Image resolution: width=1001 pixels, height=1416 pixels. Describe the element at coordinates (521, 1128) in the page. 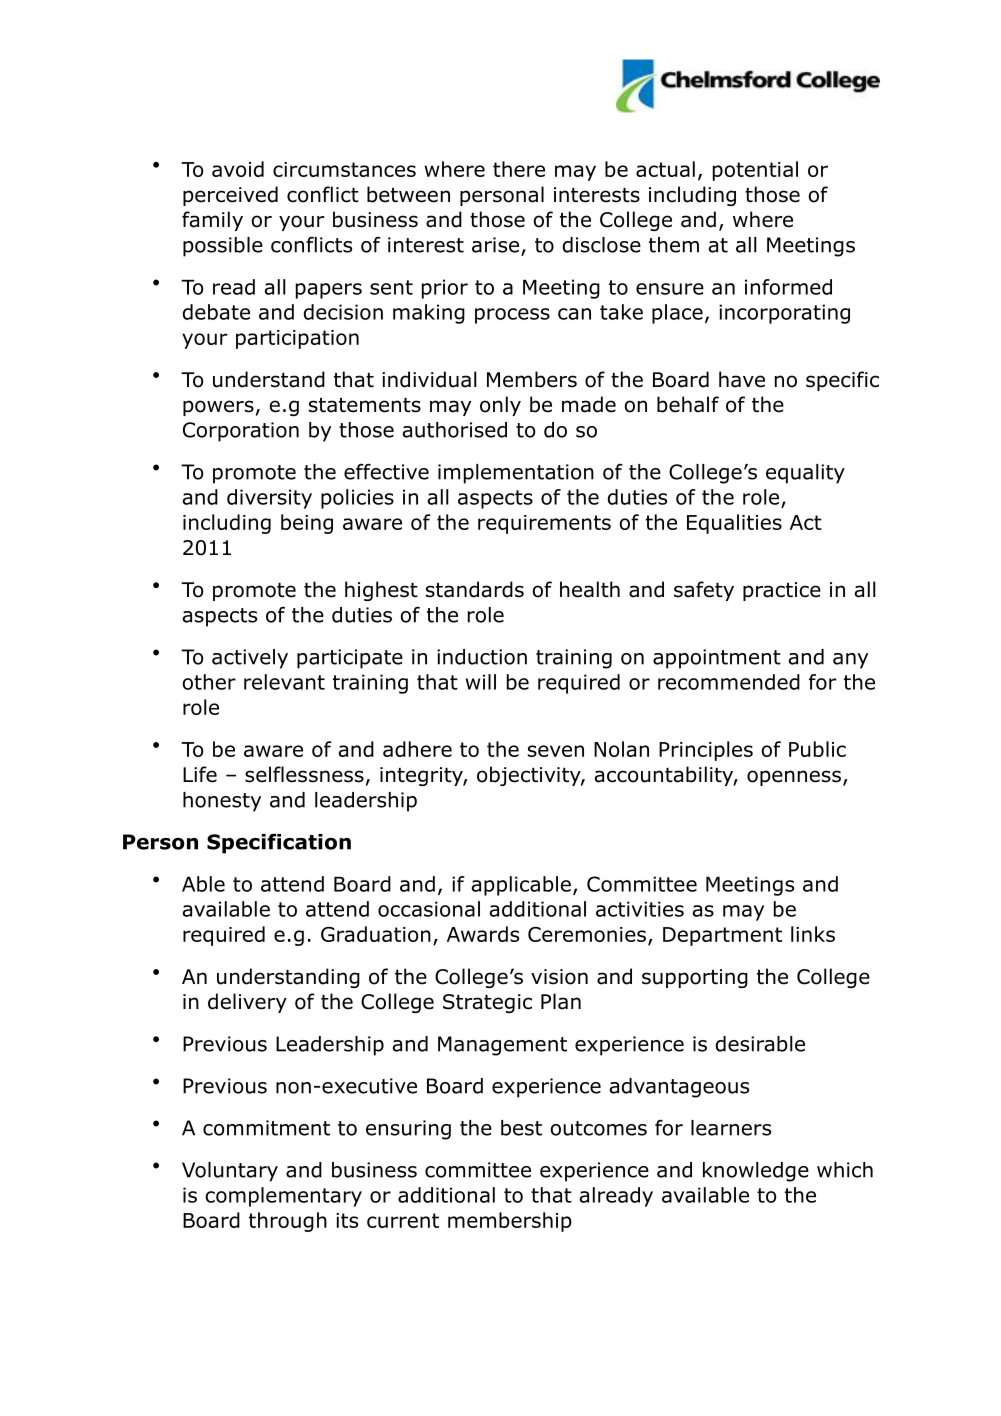

I see `best` at that location.
